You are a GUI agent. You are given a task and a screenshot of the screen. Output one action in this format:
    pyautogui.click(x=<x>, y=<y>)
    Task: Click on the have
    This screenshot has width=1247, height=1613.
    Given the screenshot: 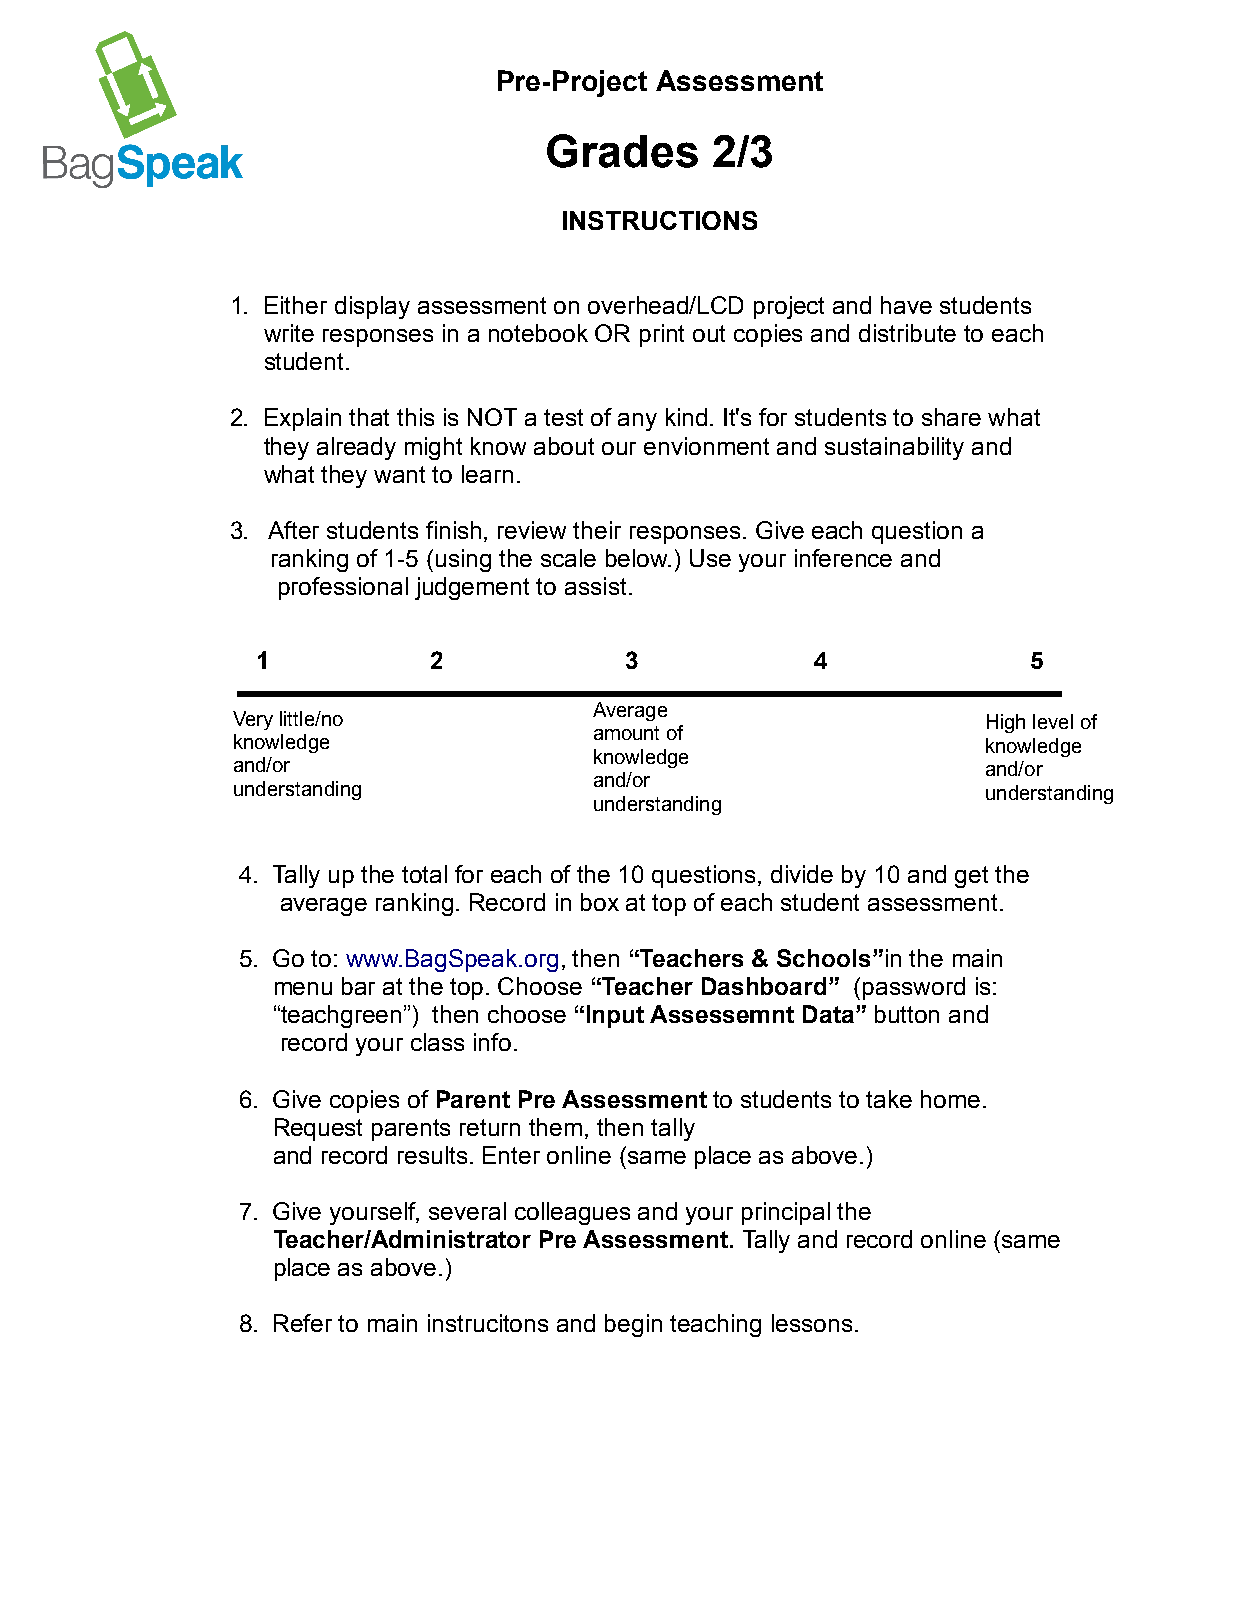 What is the action you would take?
    pyautogui.click(x=906, y=305)
